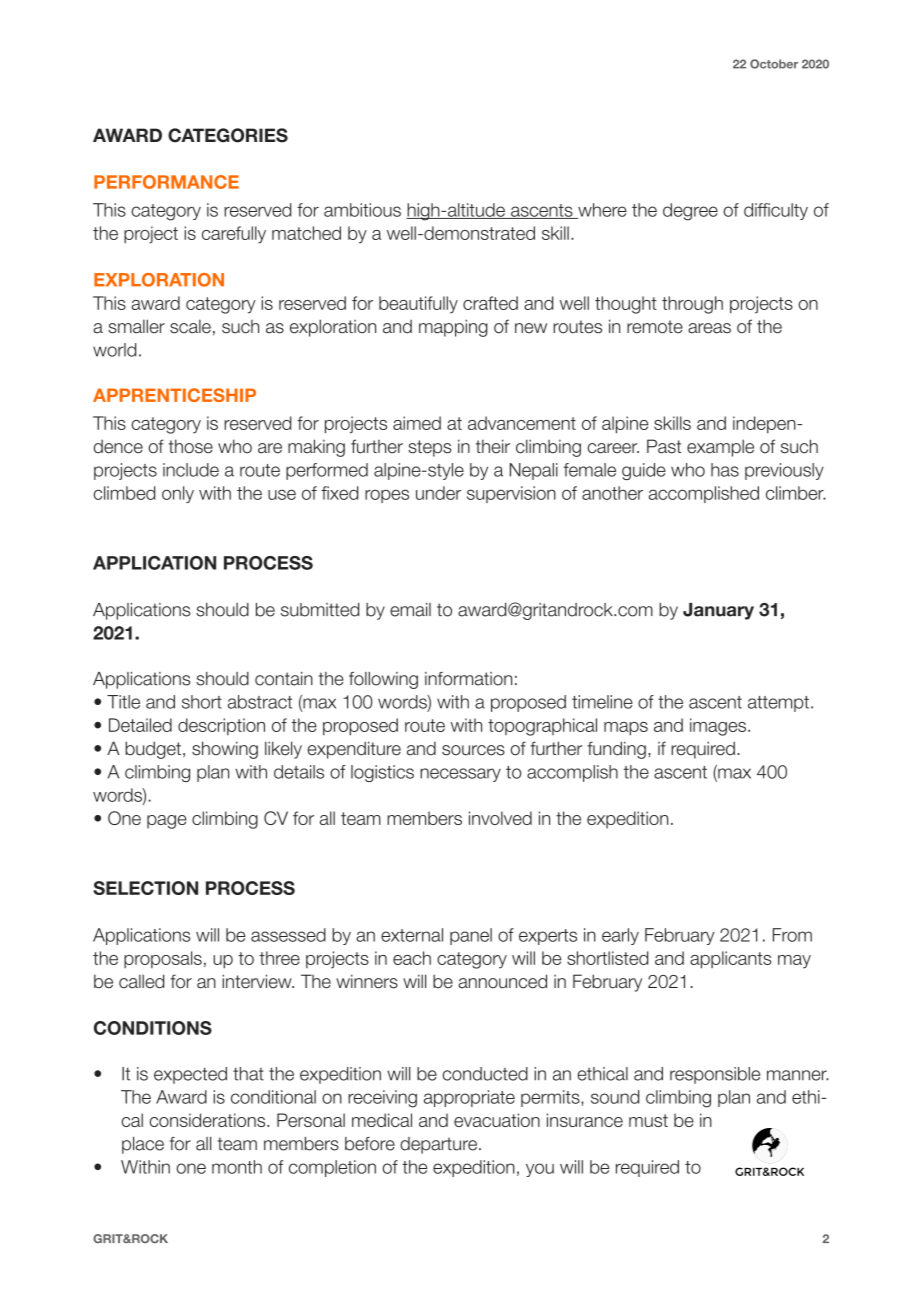  Describe the element at coordinates (438, 1145) in the screenshot. I see `departure` at that location.
